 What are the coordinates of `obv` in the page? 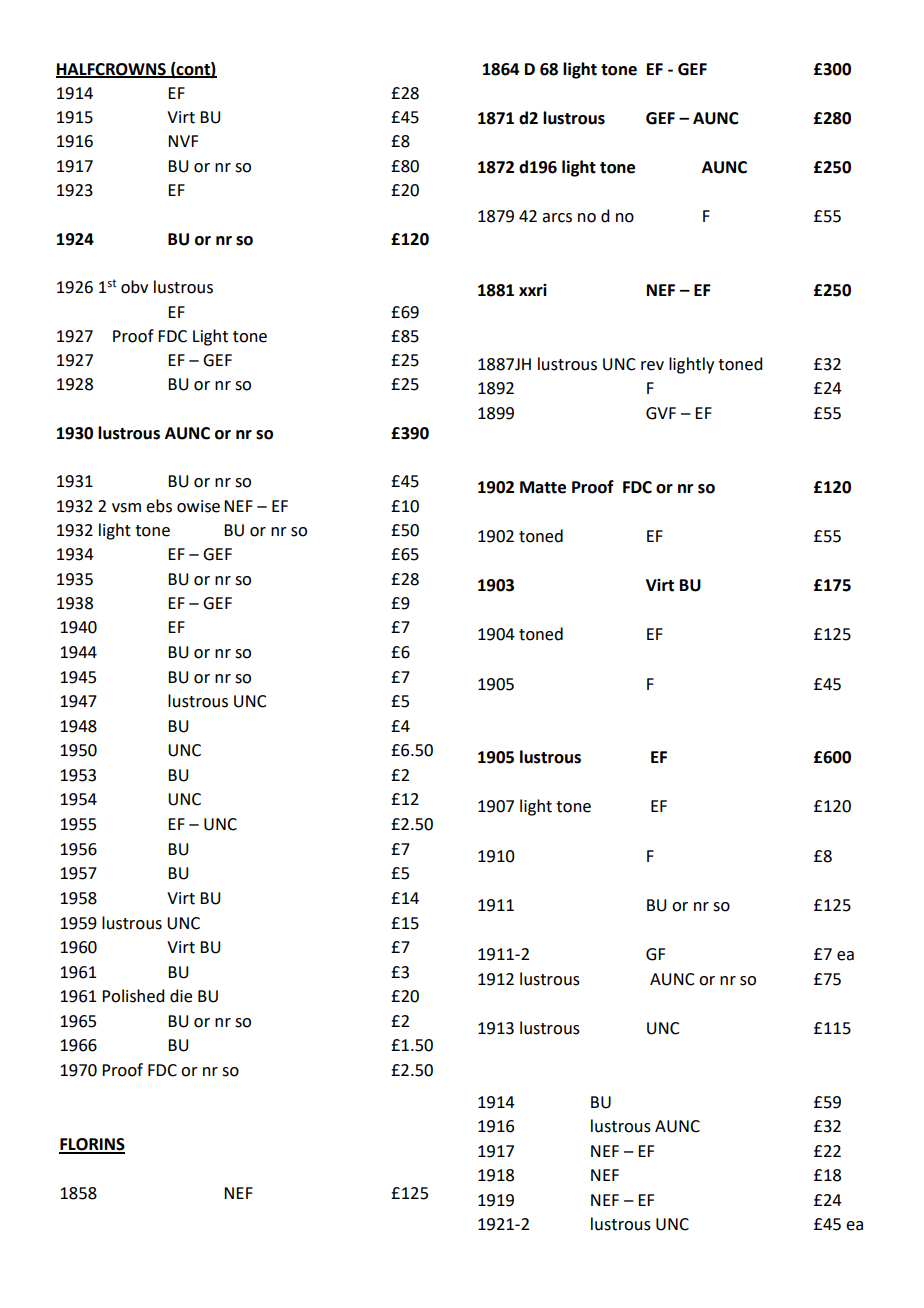 It's located at (134, 287).
